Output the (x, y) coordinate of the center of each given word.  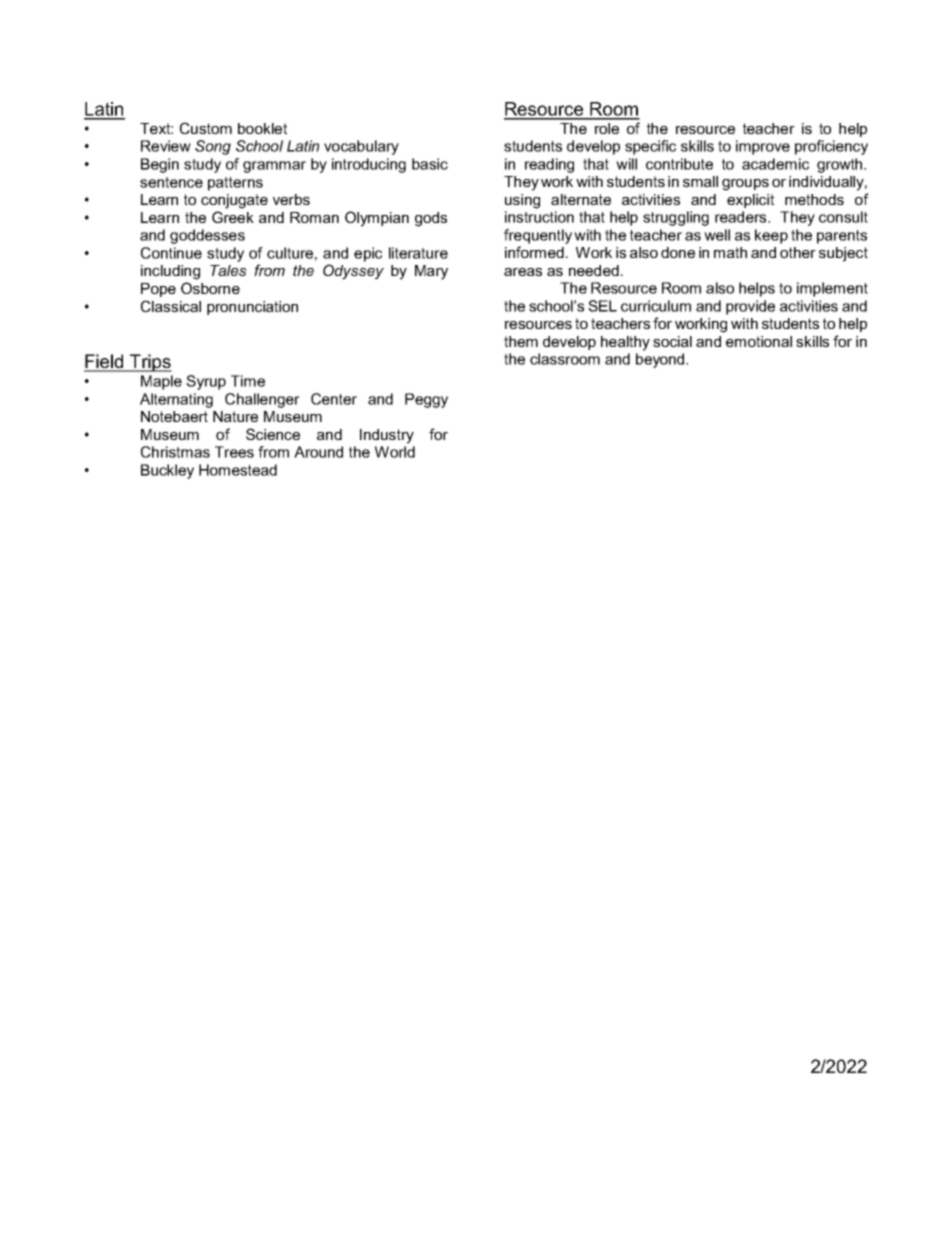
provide (750, 307)
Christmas (175, 452)
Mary (431, 272)
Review (166, 146)
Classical (171, 306)
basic (430, 164)
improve (763, 147)
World (395, 452)
